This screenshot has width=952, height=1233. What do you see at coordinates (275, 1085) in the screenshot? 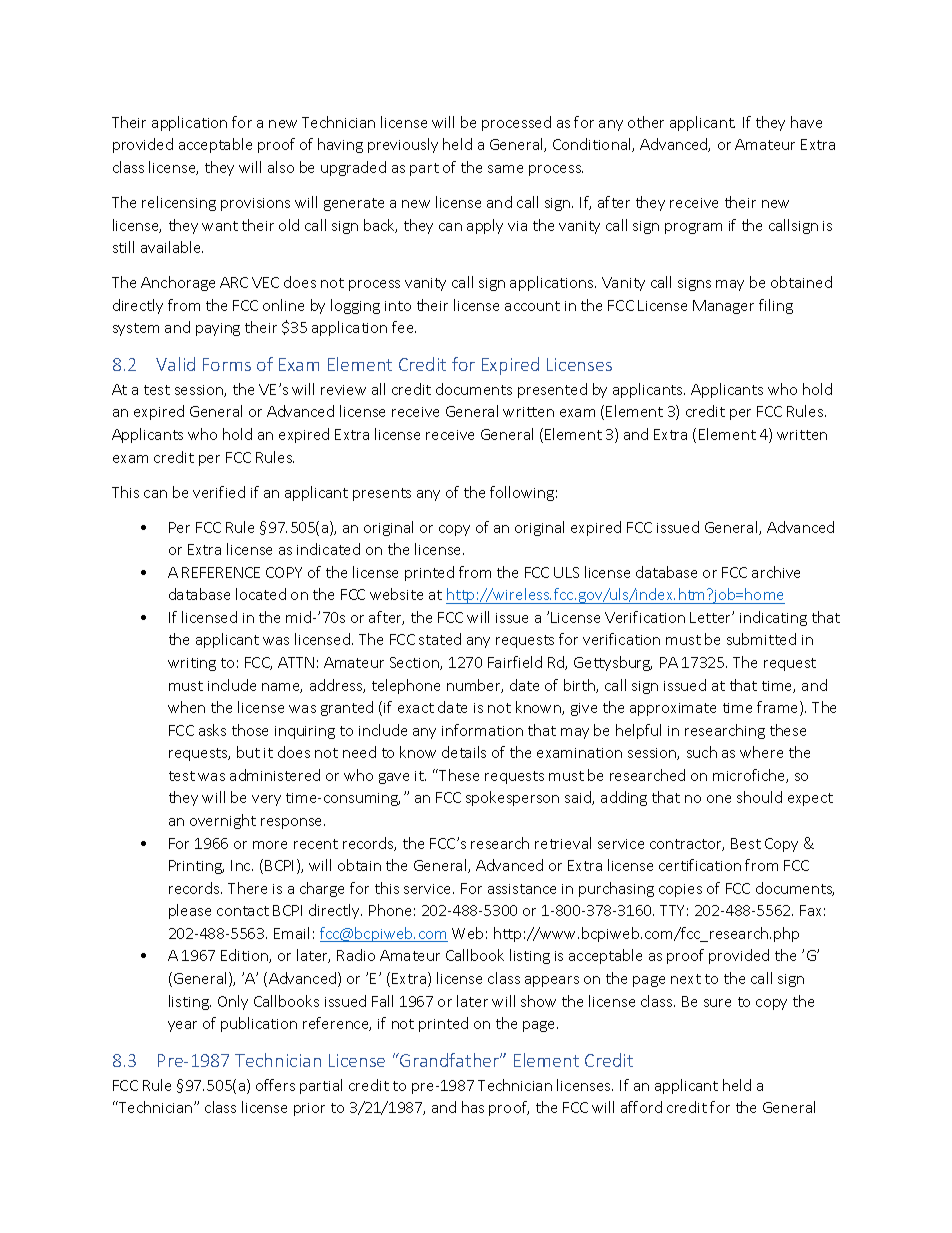
I see `offers` at bounding box center [275, 1085].
